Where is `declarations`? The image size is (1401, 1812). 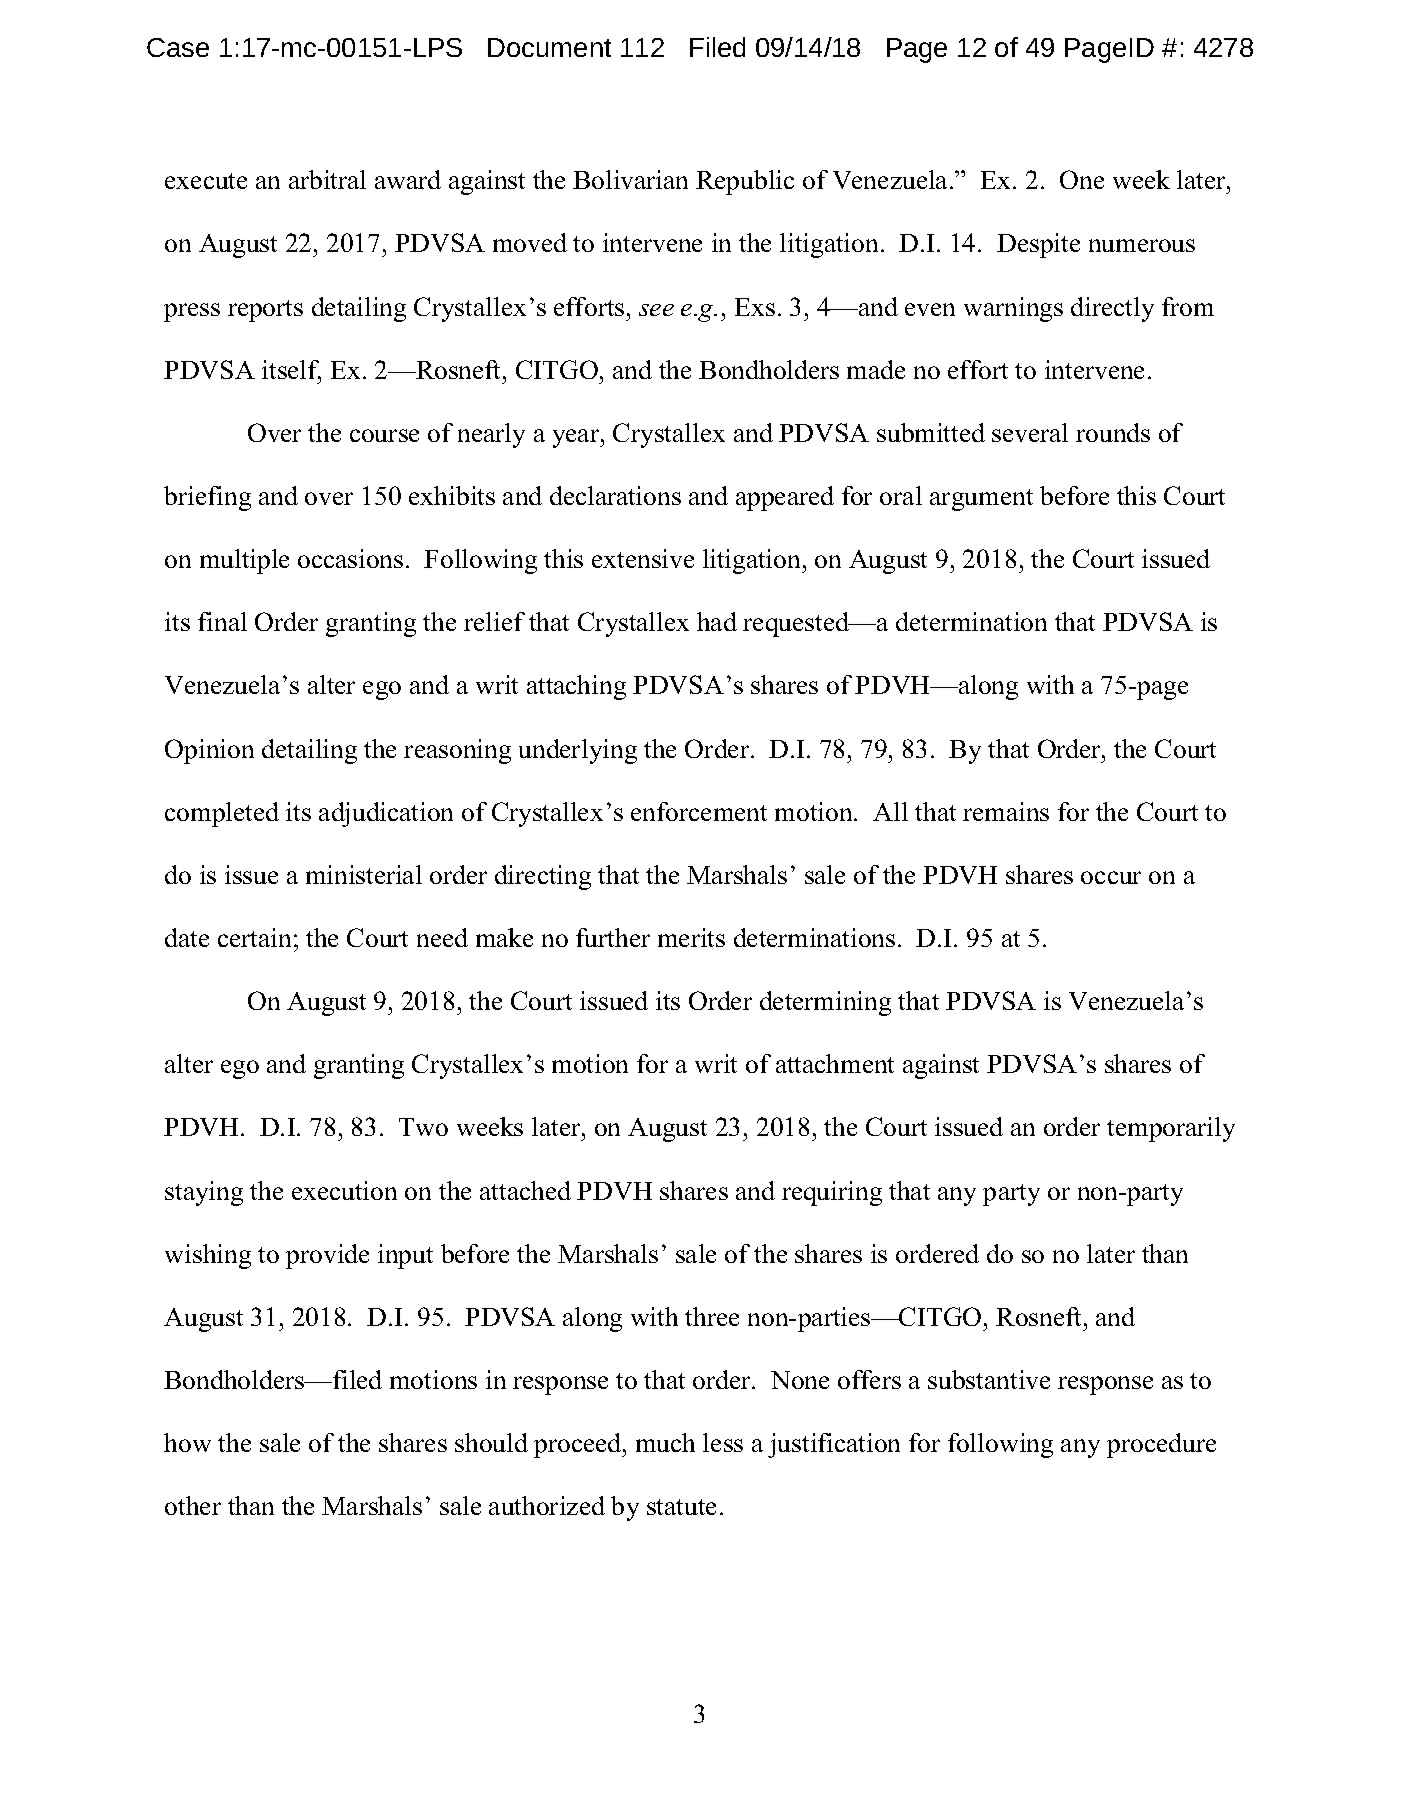
declarations is located at coordinates (615, 495).
